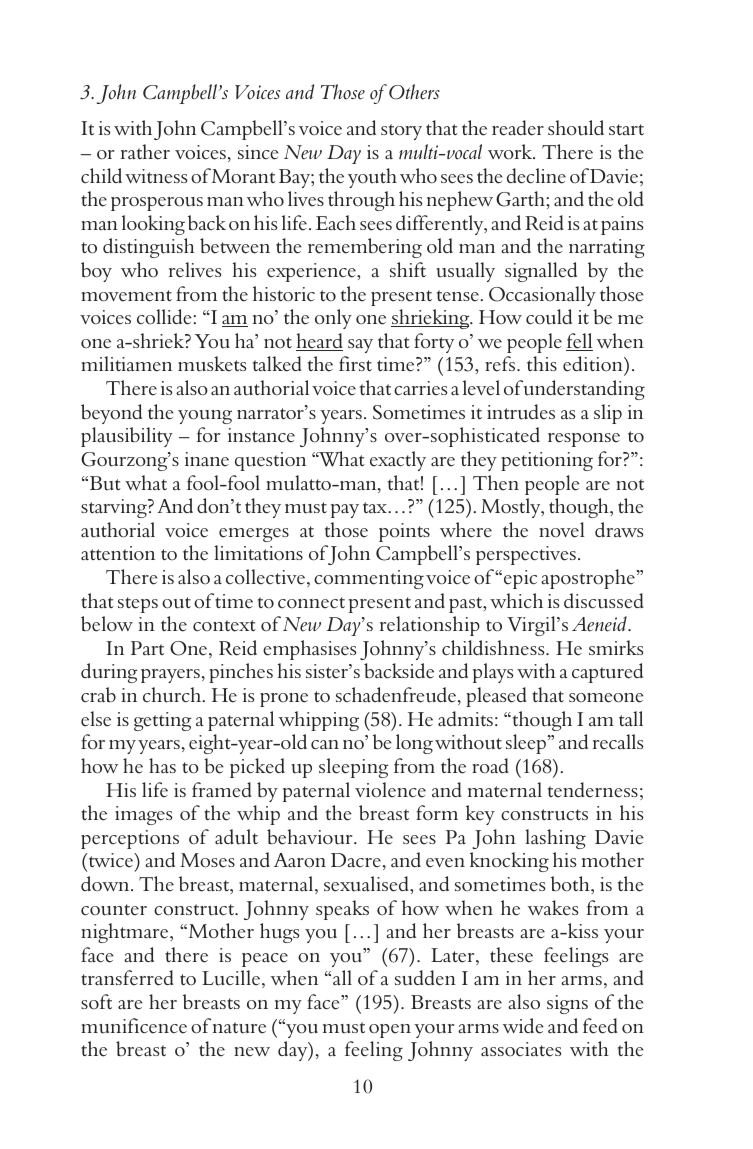  I want to click on someone, so click(606, 698).
